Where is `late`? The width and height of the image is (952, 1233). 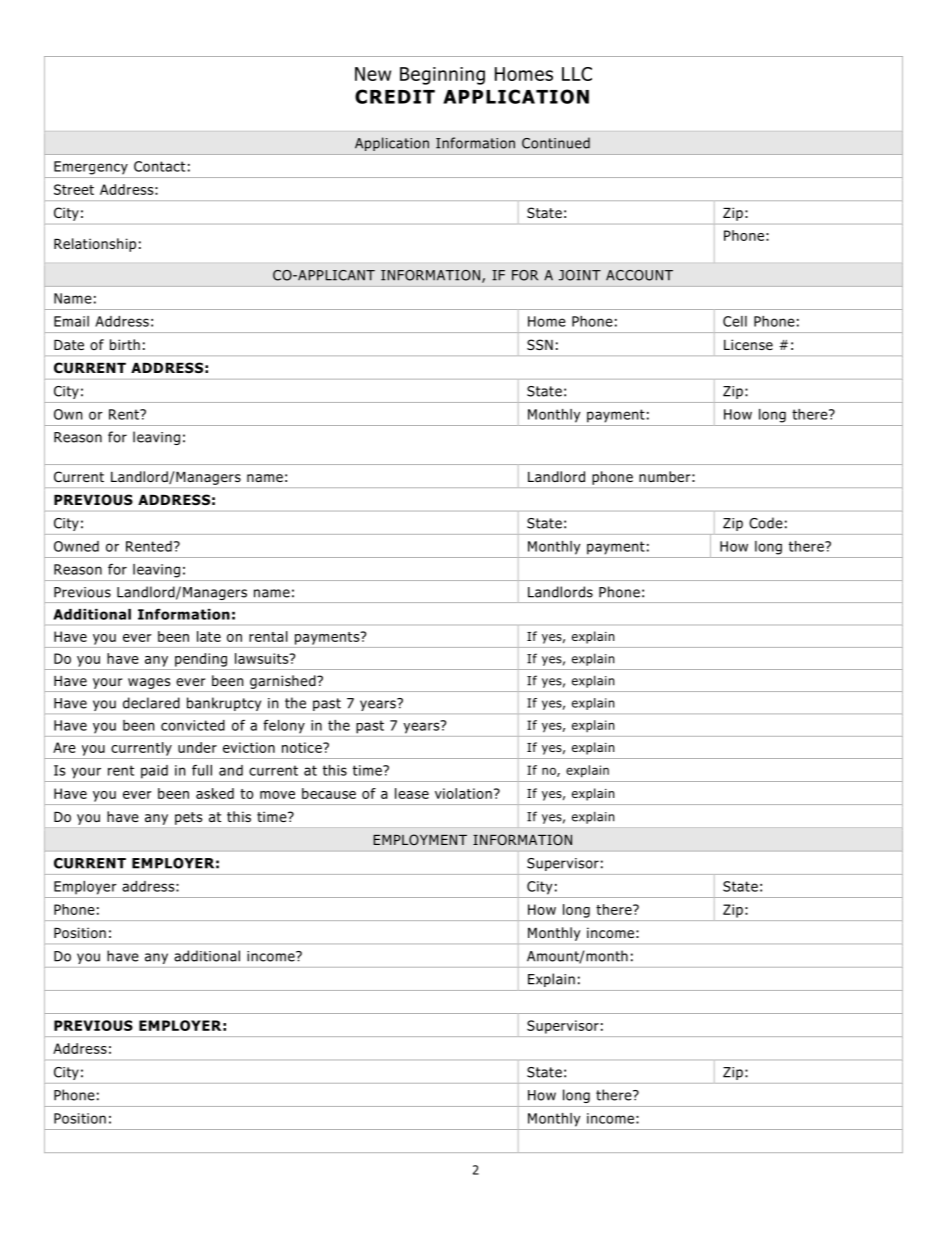
late is located at coordinates (209, 636).
